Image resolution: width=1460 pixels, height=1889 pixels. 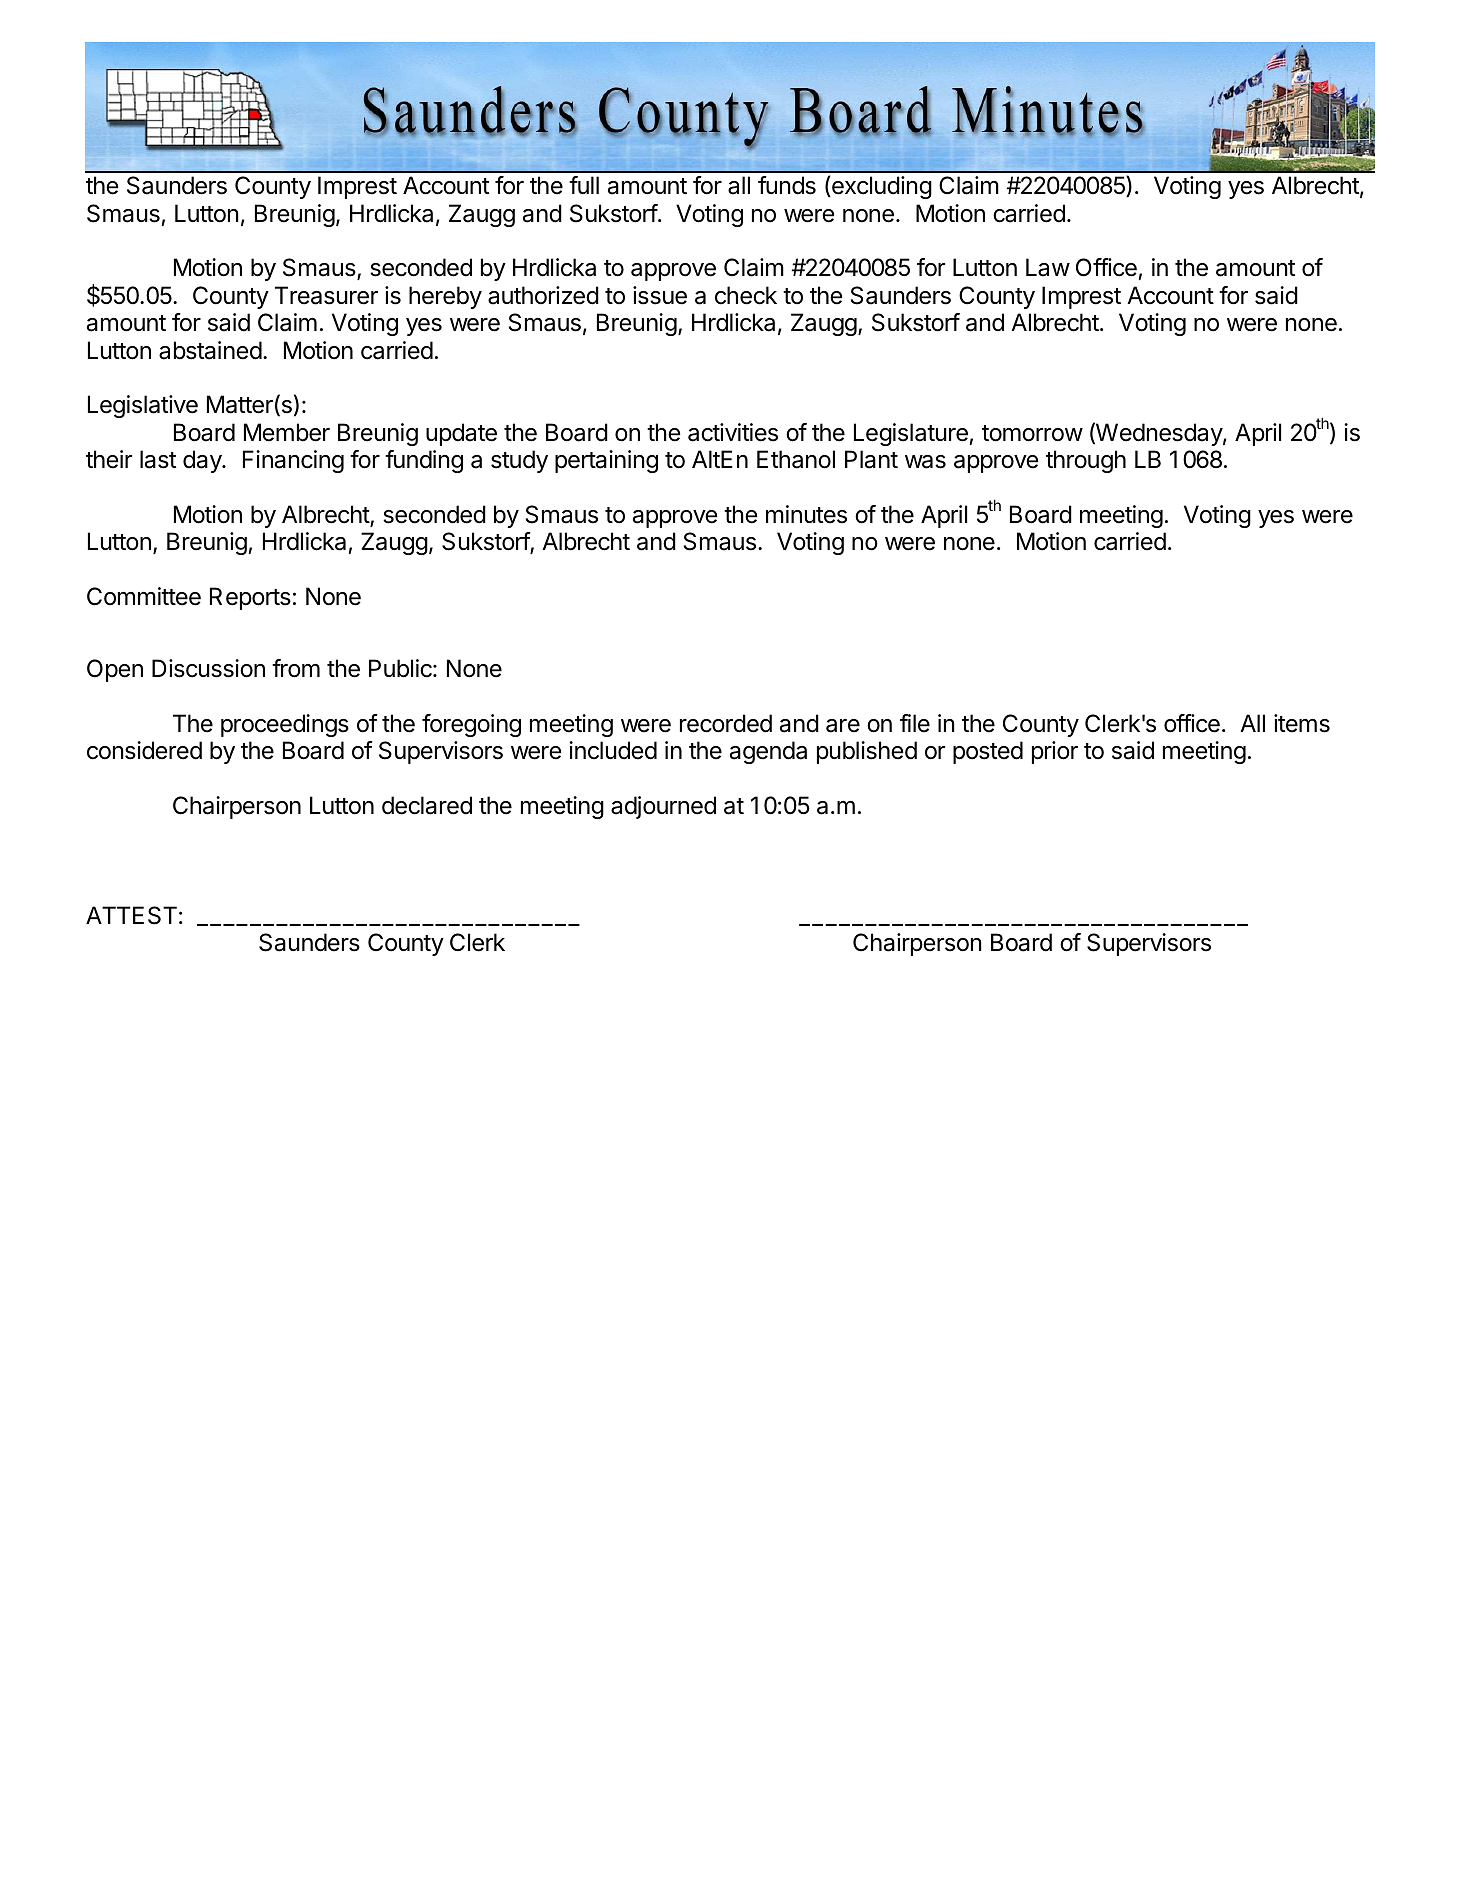 I want to click on Treasurer, so click(x=326, y=295).
